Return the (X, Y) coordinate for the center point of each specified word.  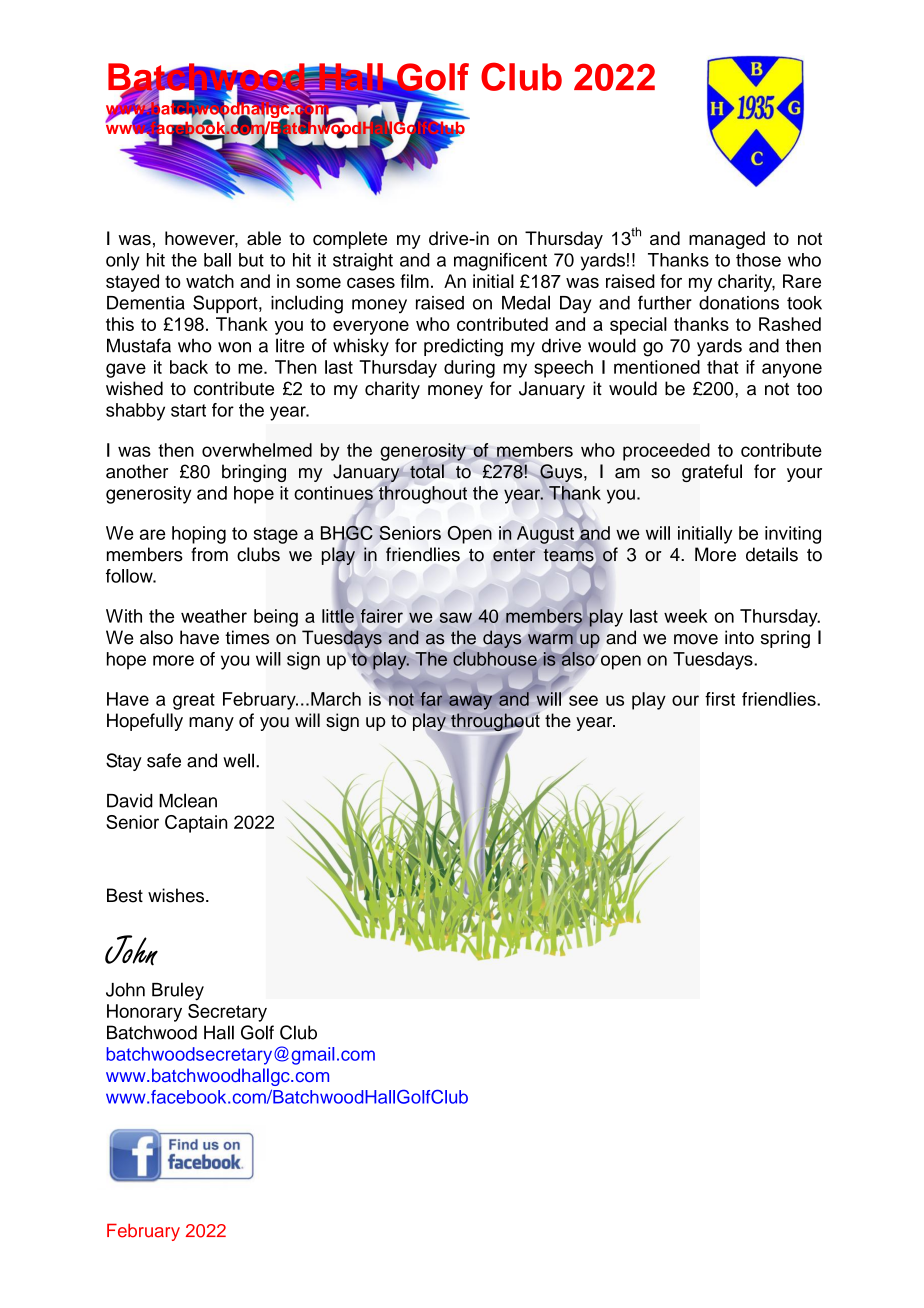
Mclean (188, 800)
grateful (712, 473)
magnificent (500, 262)
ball (217, 260)
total (427, 471)
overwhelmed (257, 450)
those (758, 260)
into (739, 637)
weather (214, 616)
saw (456, 617)
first (720, 699)
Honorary (144, 1013)
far (431, 699)
